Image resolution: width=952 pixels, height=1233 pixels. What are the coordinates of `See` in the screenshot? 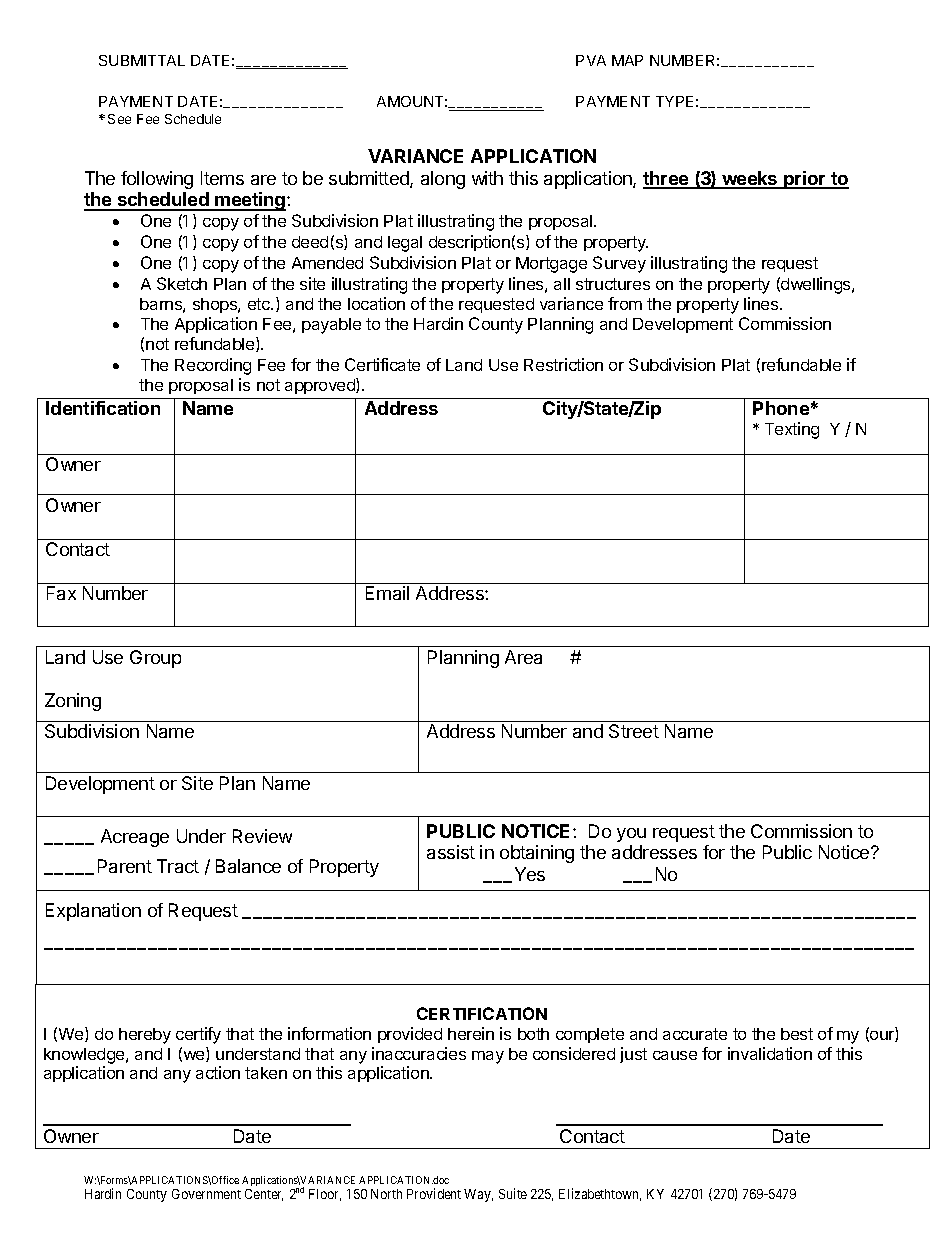 It's located at (119, 119).
